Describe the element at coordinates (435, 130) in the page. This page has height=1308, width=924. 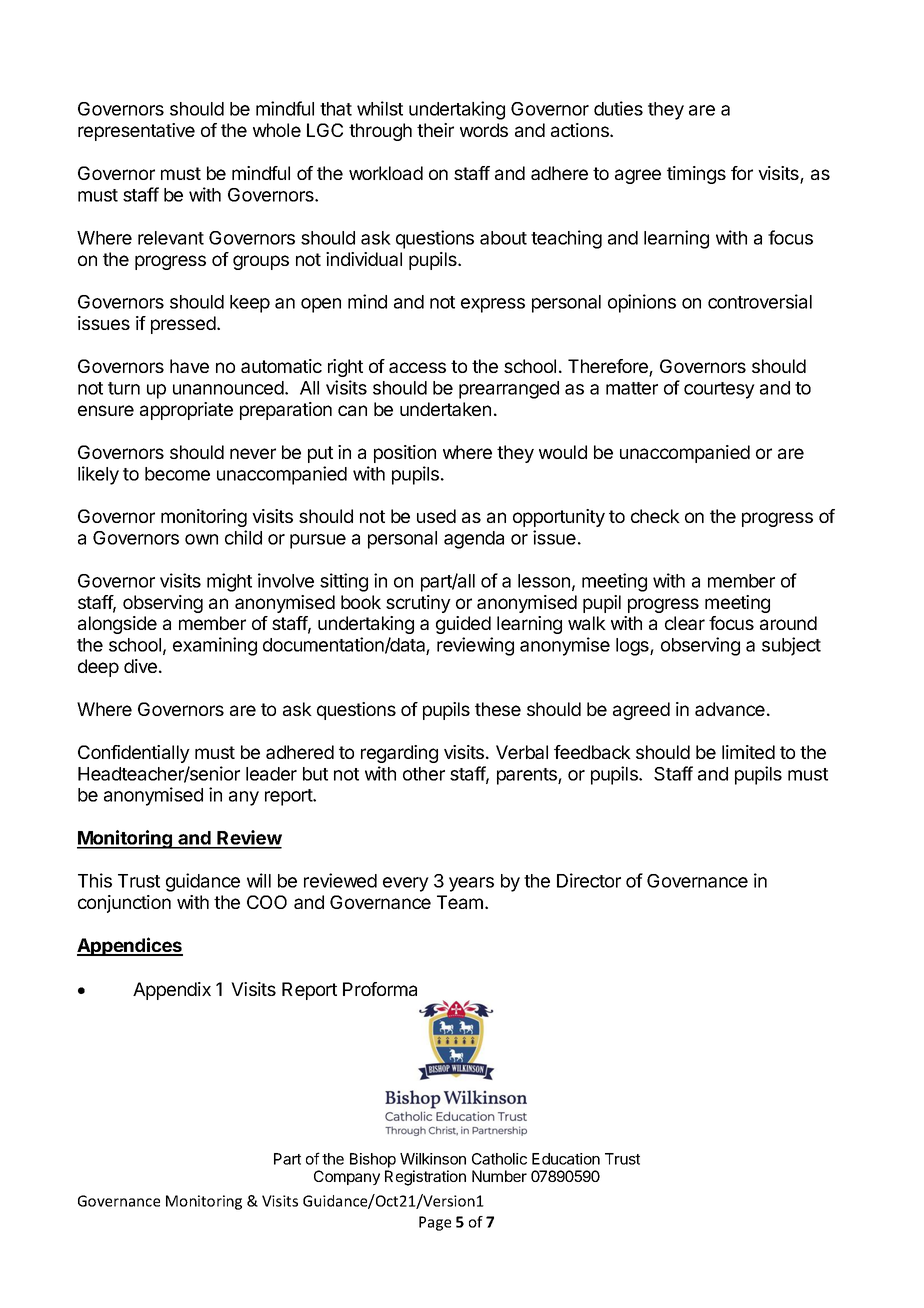
I see `their` at that location.
